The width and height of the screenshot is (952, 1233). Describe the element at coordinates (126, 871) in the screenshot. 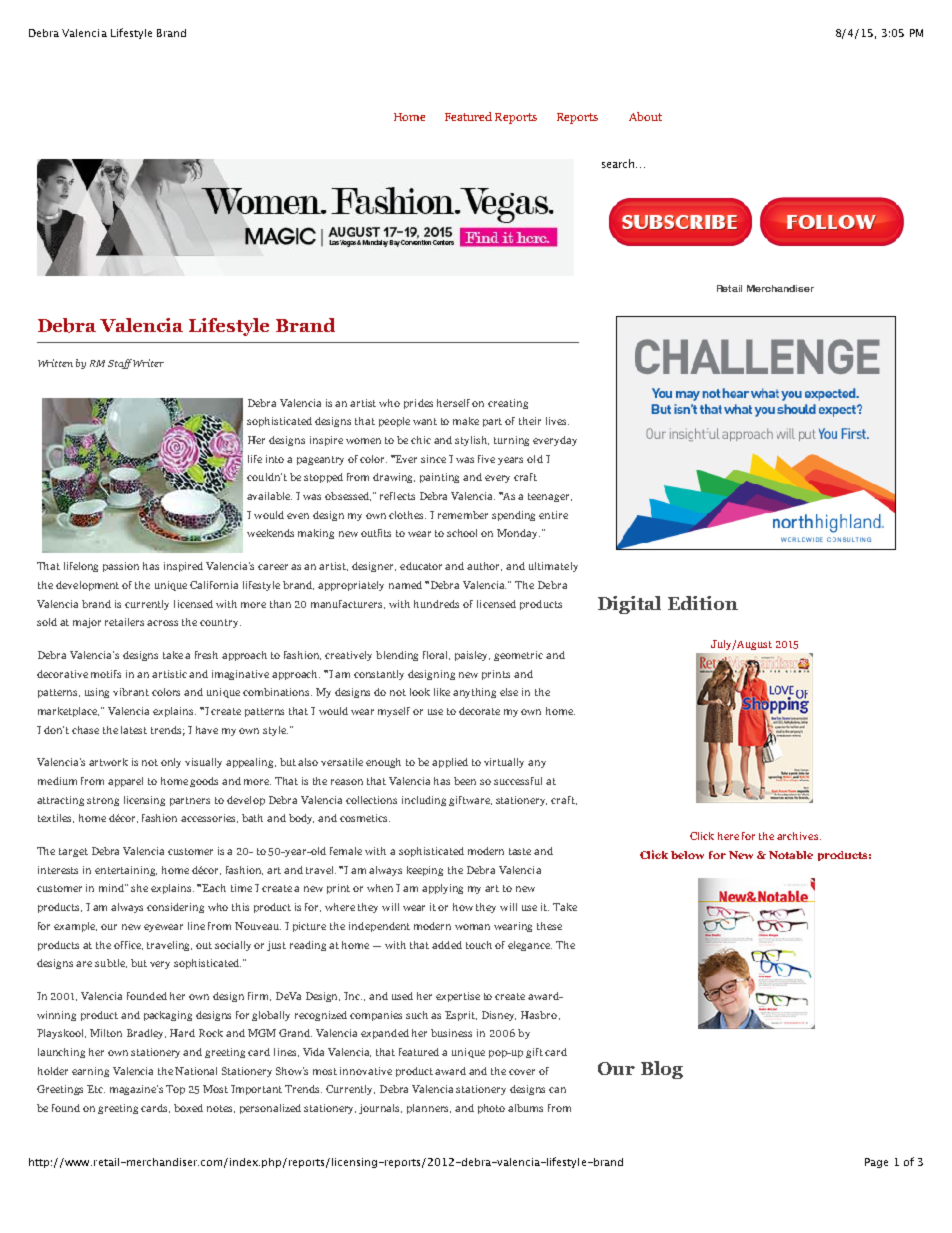

I see `entertaining` at that location.
